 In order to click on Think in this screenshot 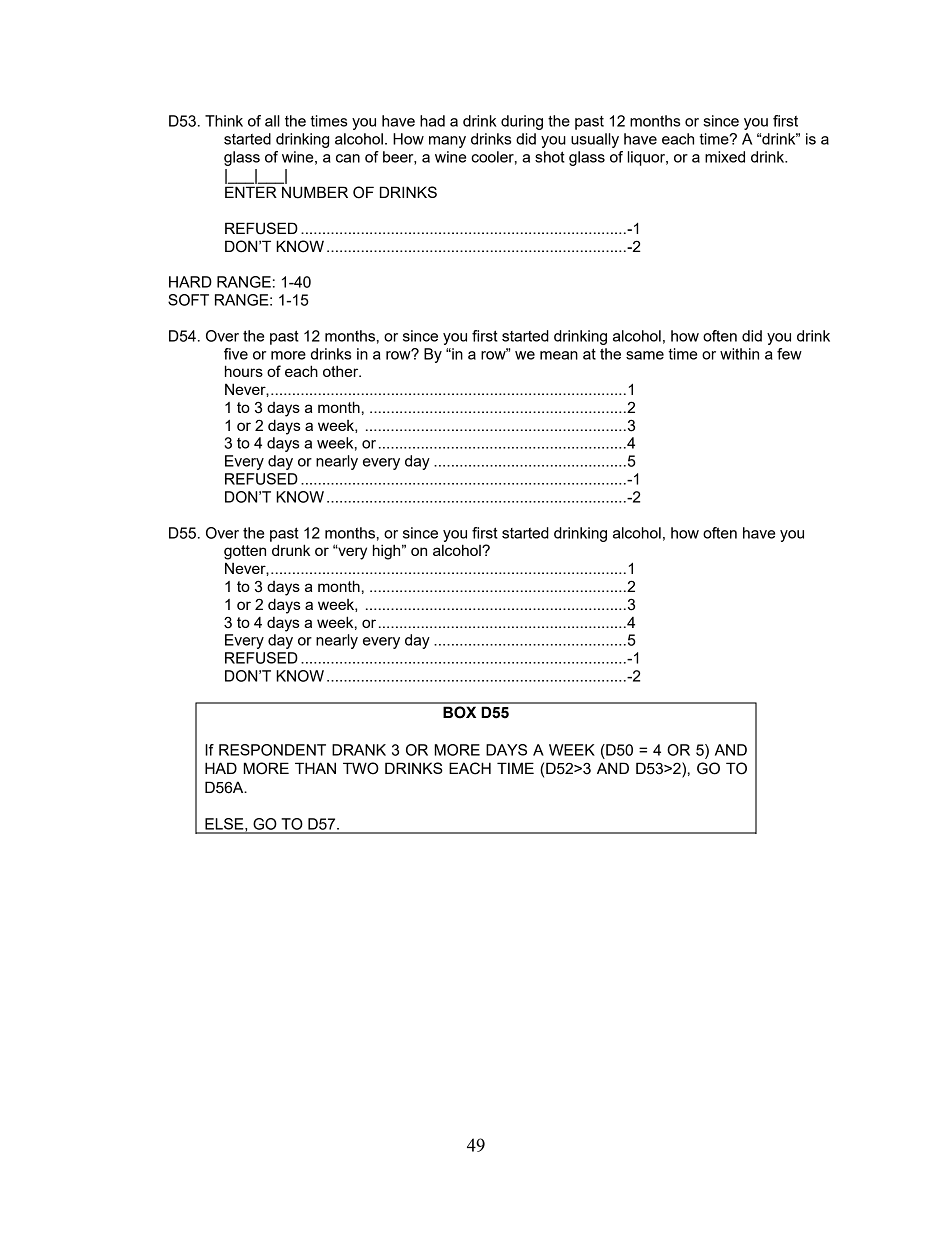, I will do `click(224, 121)`.
